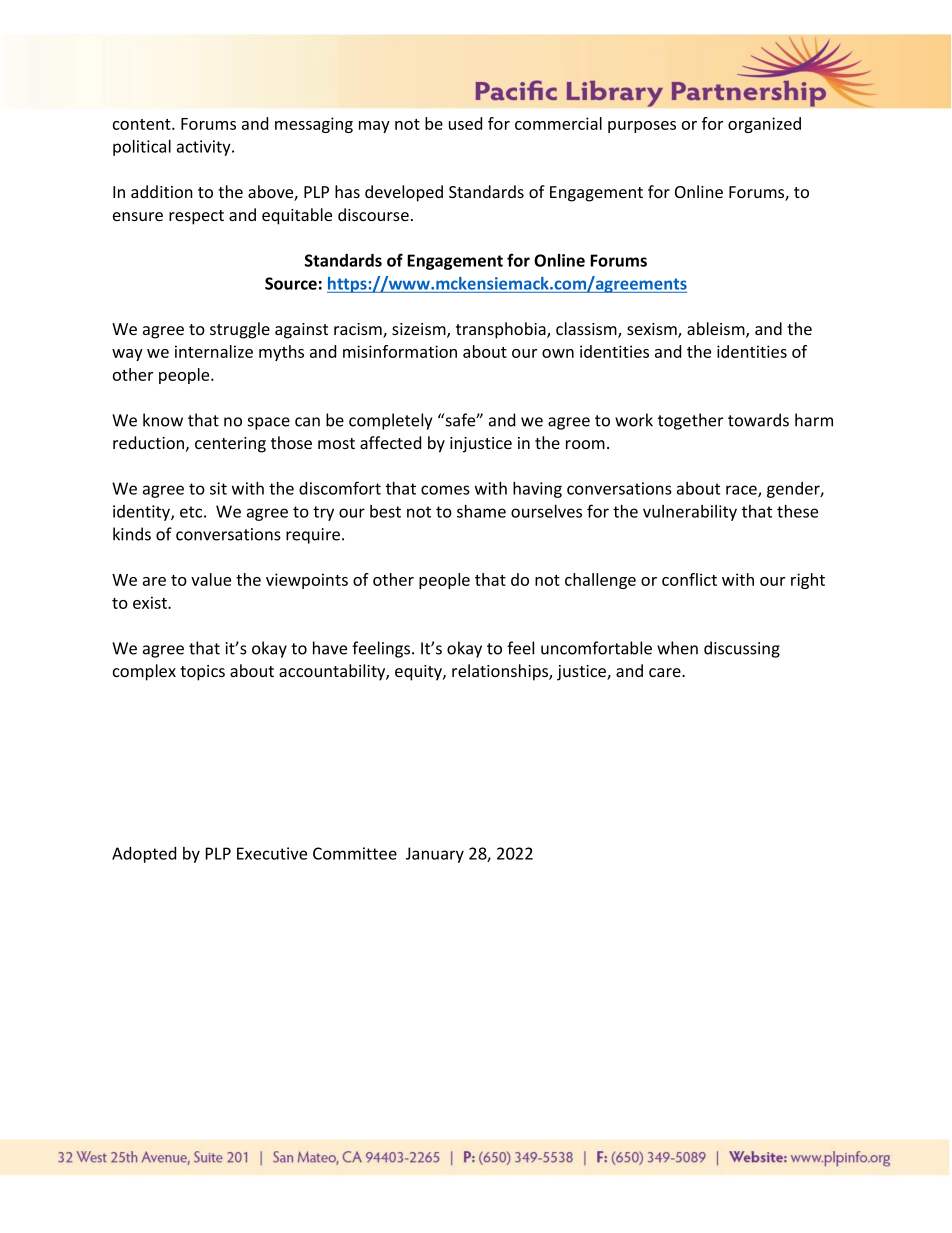 Image resolution: width=952 pixels, height=1233 pixels. Describe the element at coordinates (596, 648) in the screenshot. I see `uncomfortable` at that location.
